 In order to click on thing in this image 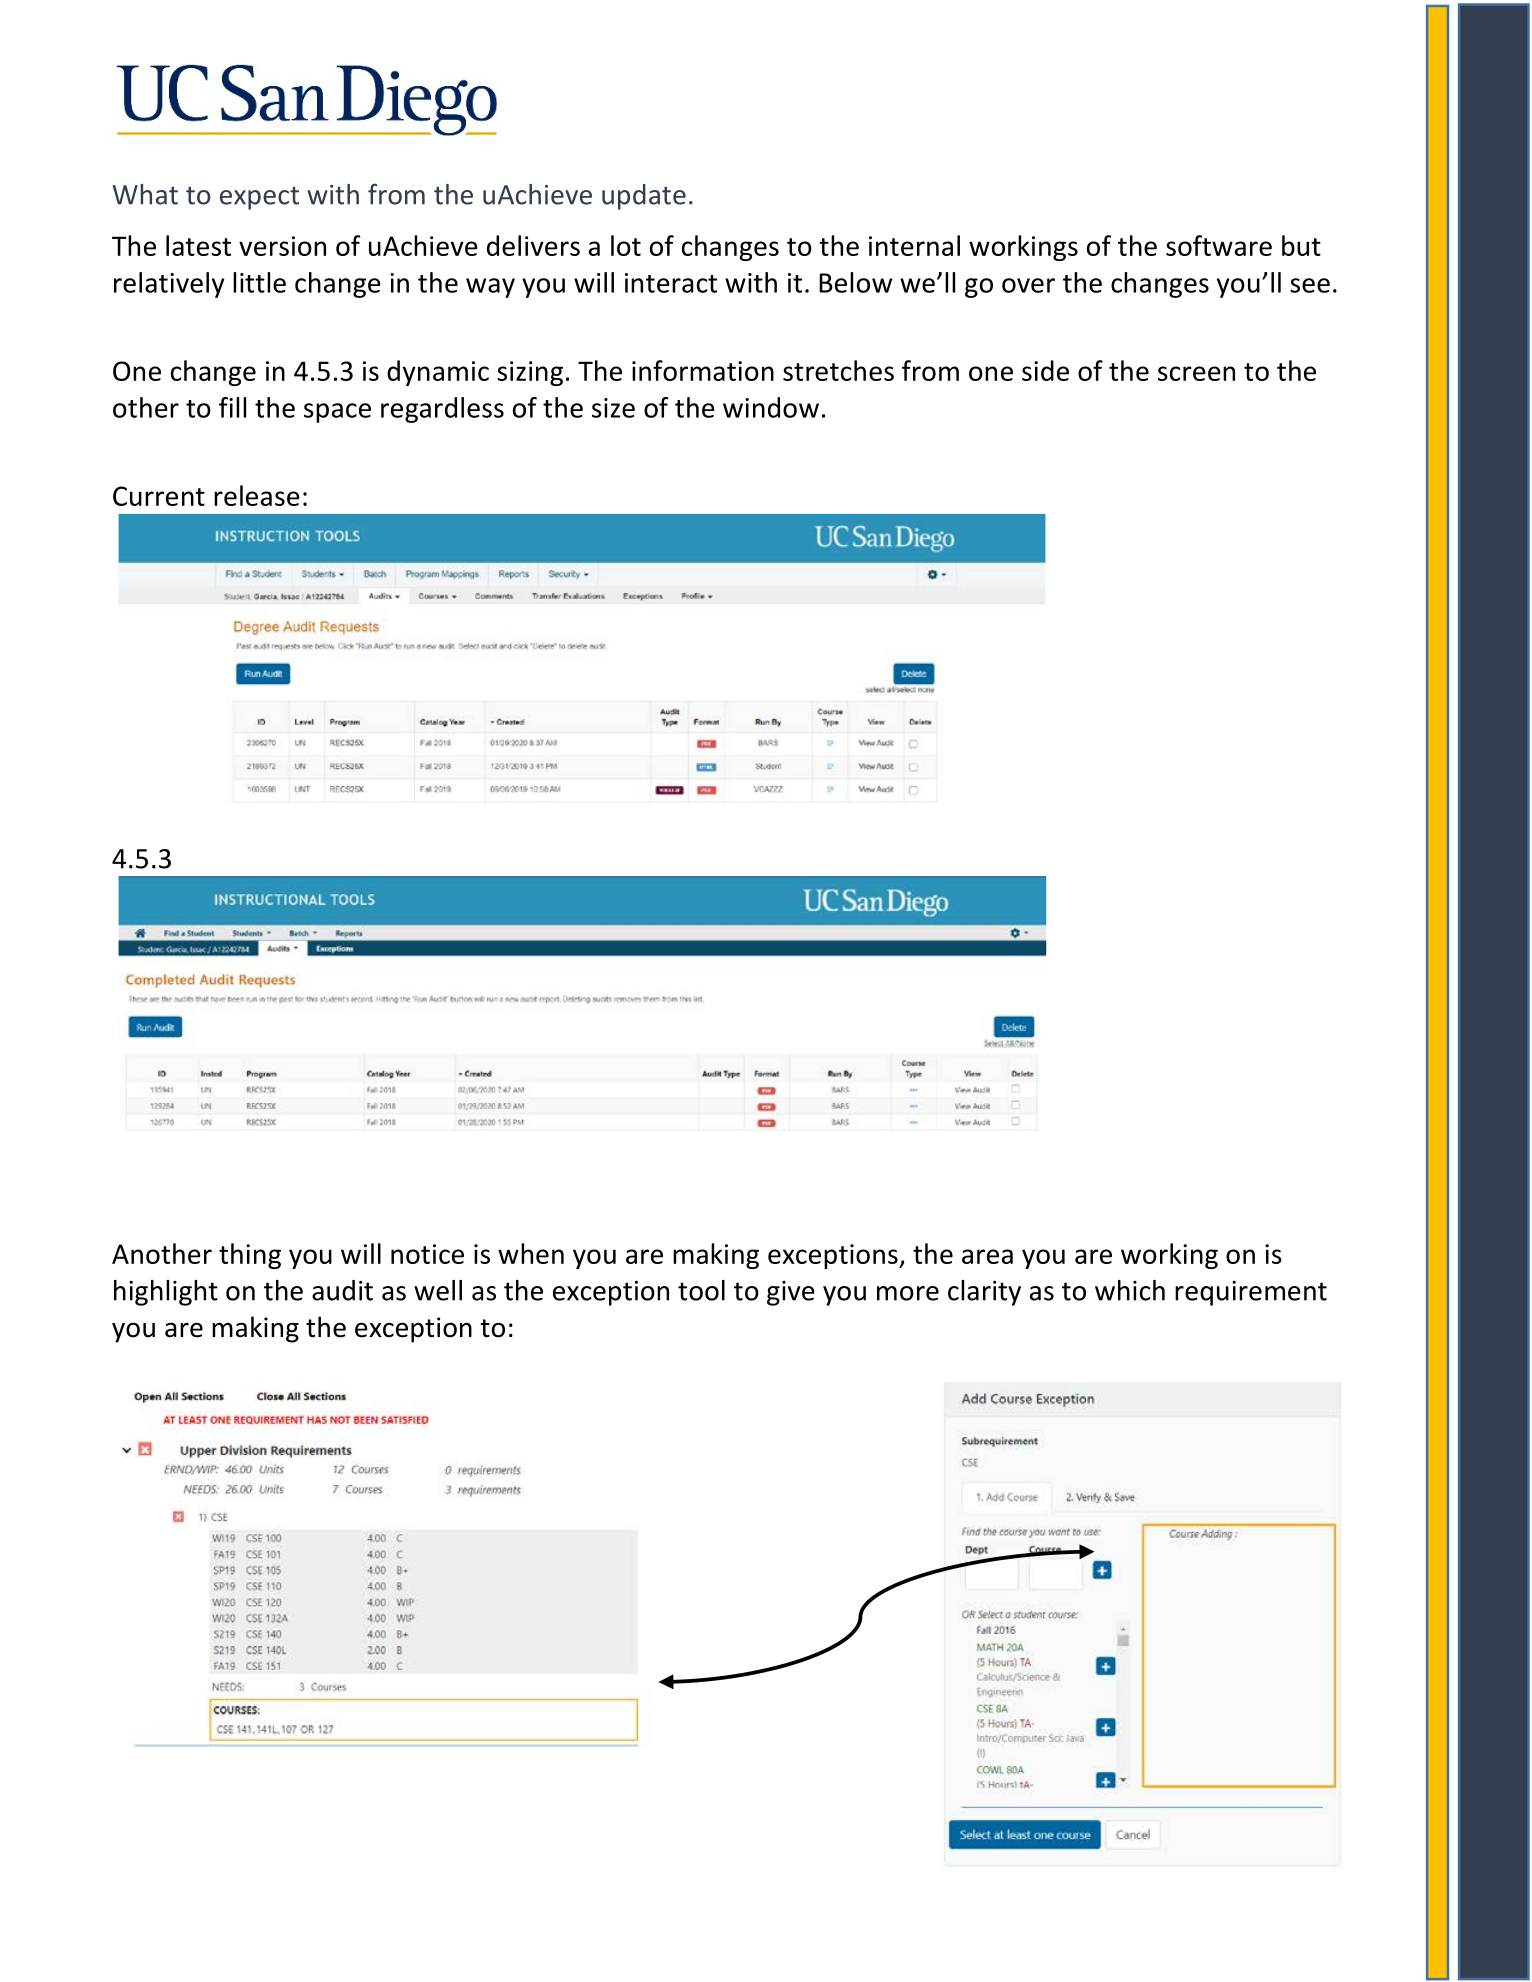, I will do `click(250, 1256)`.
